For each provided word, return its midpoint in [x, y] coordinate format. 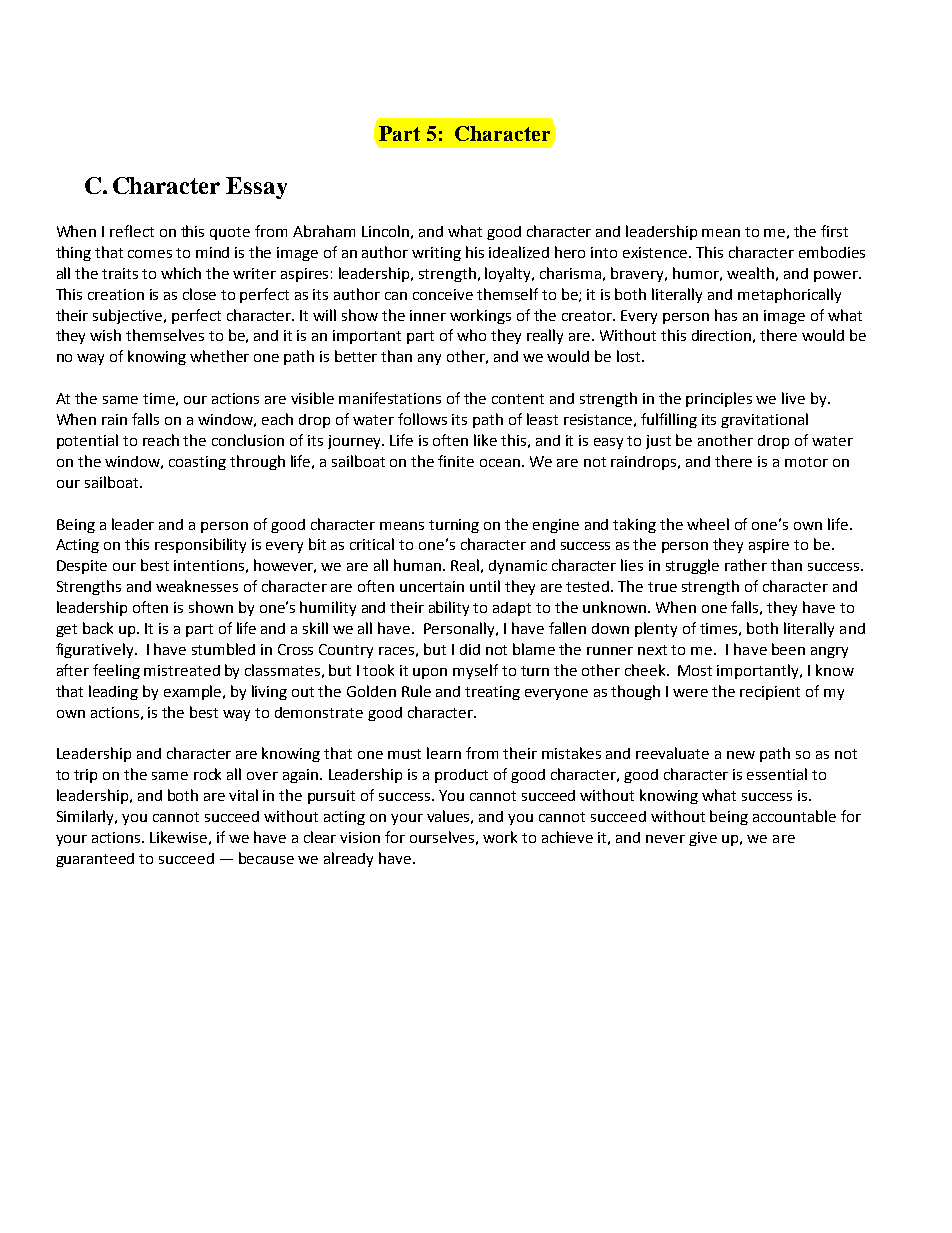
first [834, 231]
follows [422, 419]
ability [449, 608]
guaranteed [95, 860]
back [98, 628]
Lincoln [385, 231]
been [788, 649]
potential [87, 441]
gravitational [764, 420]
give [703, 839]
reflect [132, 231]
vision [360, 837]
